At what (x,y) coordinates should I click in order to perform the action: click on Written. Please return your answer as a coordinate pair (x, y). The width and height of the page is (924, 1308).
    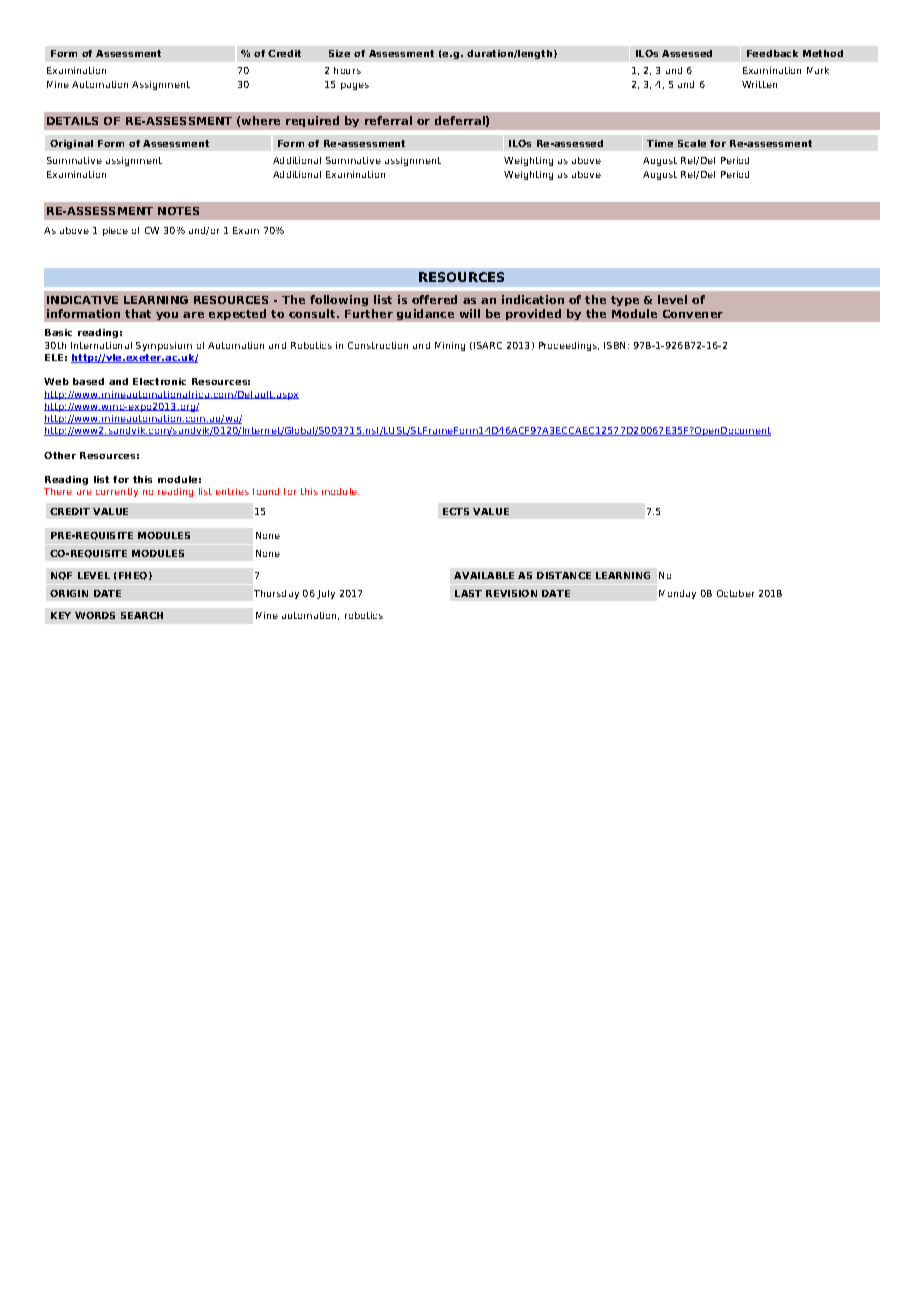
    Looking at the image, I should click on (759, 84).
